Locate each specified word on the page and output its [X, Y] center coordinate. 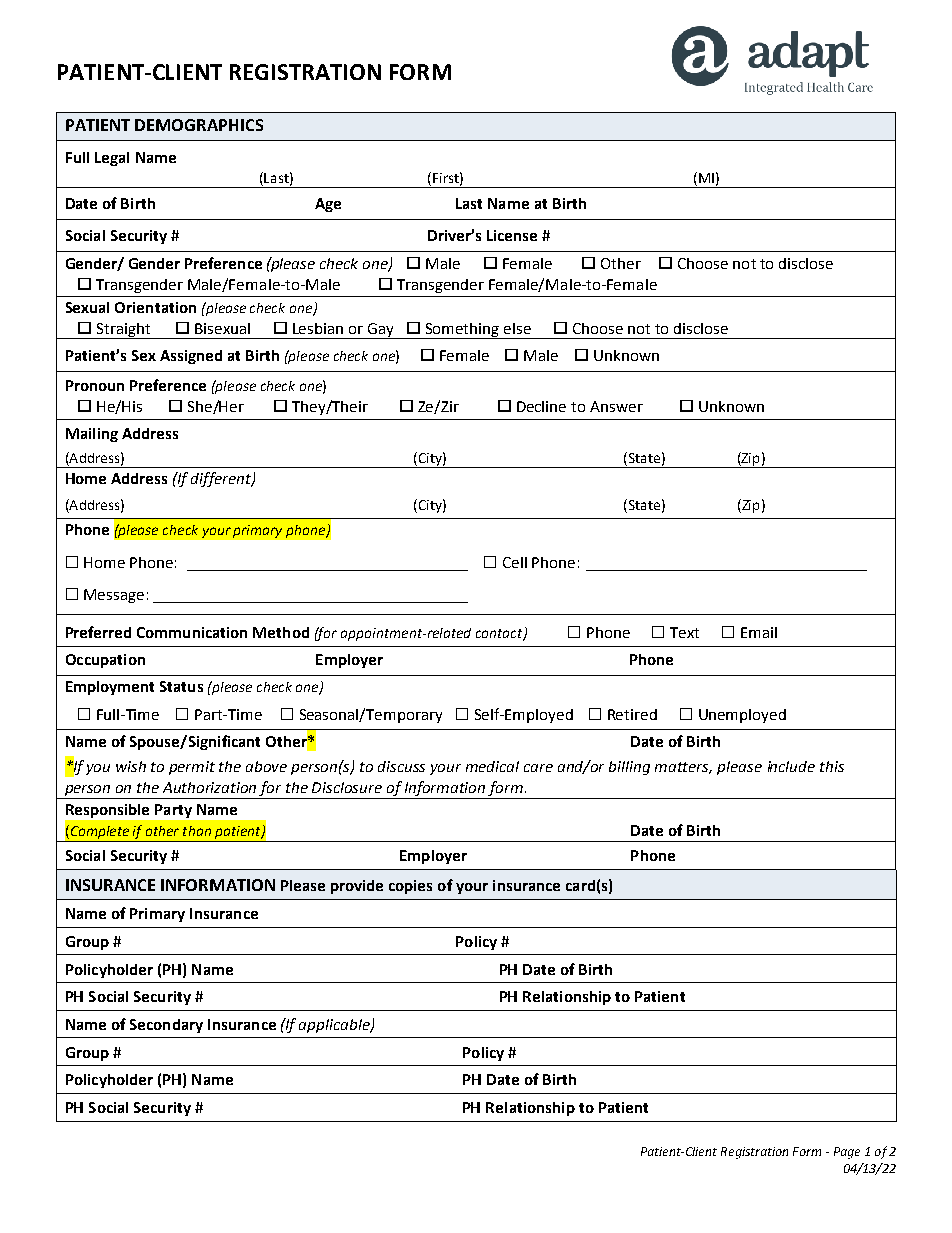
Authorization [209, 787]
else [517, 328]
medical [492, 766]
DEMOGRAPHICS [199, 125]
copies [410, 887]
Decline [541, 406]
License [512, 235]
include [791, 766]
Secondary [166, 1026]
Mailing [92, 435]
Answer [616, 406]
